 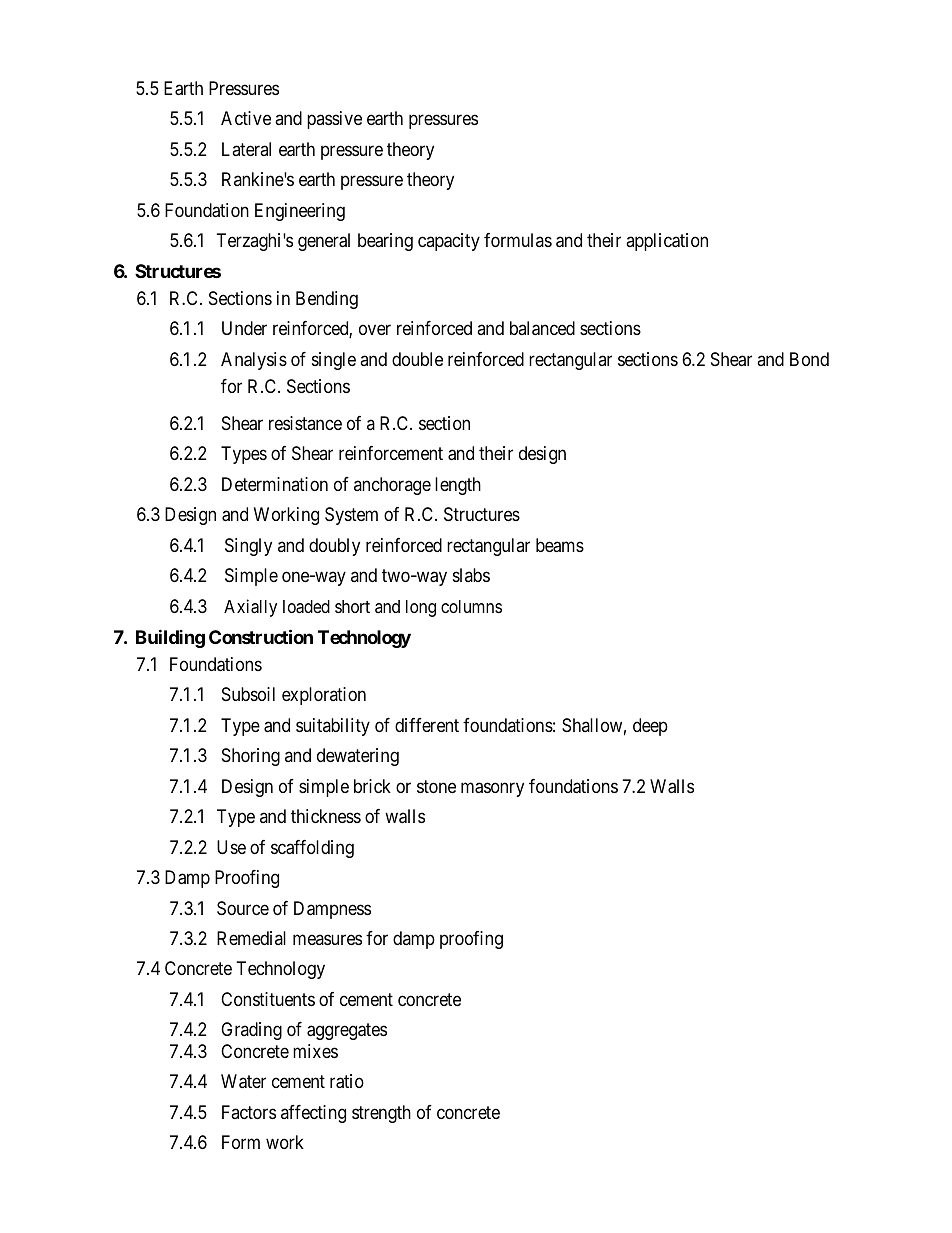 What do you see at coordinates (449, 242) in the document?
I see `capacity` at bounding box center [449, 242].
